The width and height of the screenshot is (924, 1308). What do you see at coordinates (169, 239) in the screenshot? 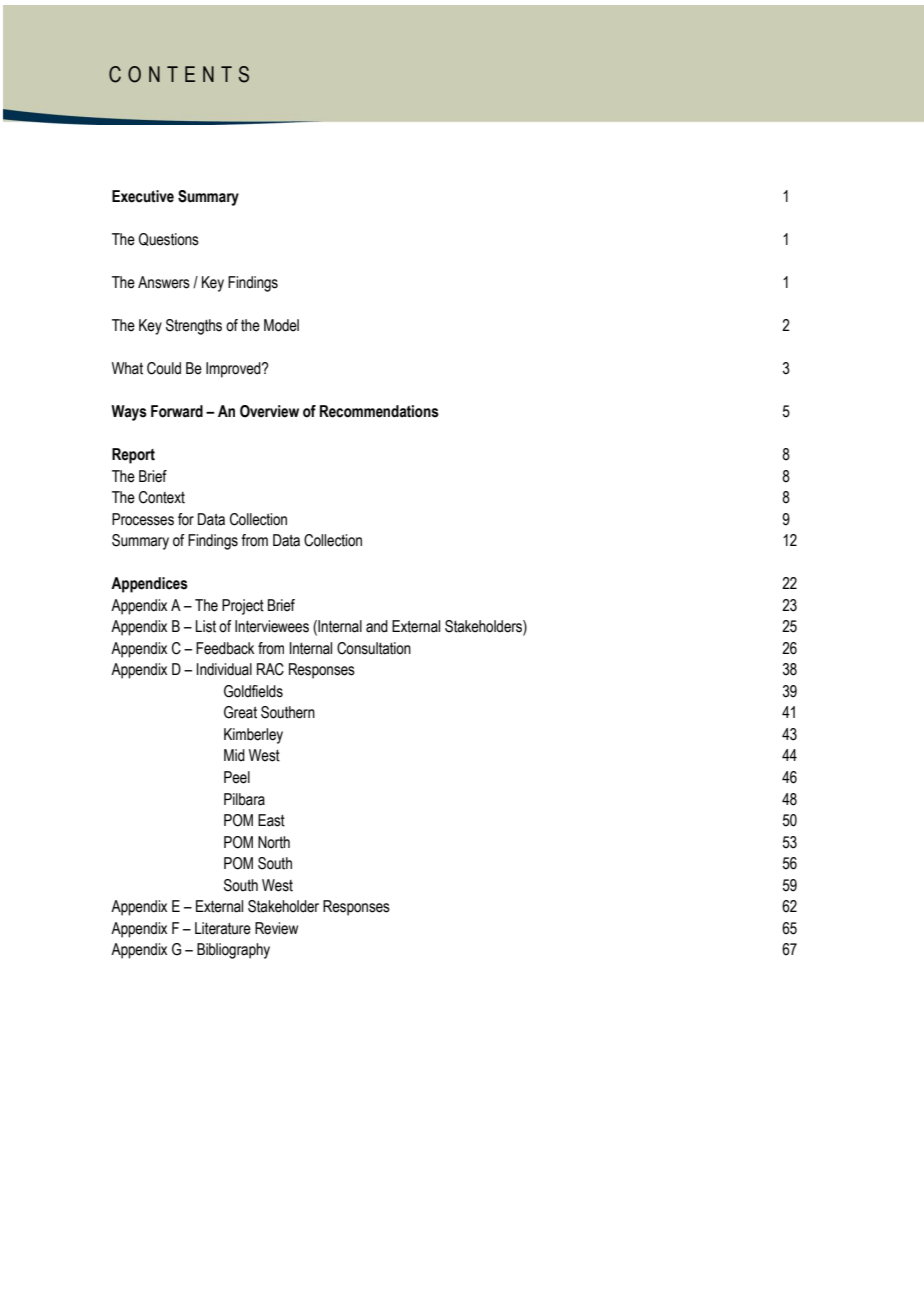
I see `Questions` at bounding box center [169, 239].
